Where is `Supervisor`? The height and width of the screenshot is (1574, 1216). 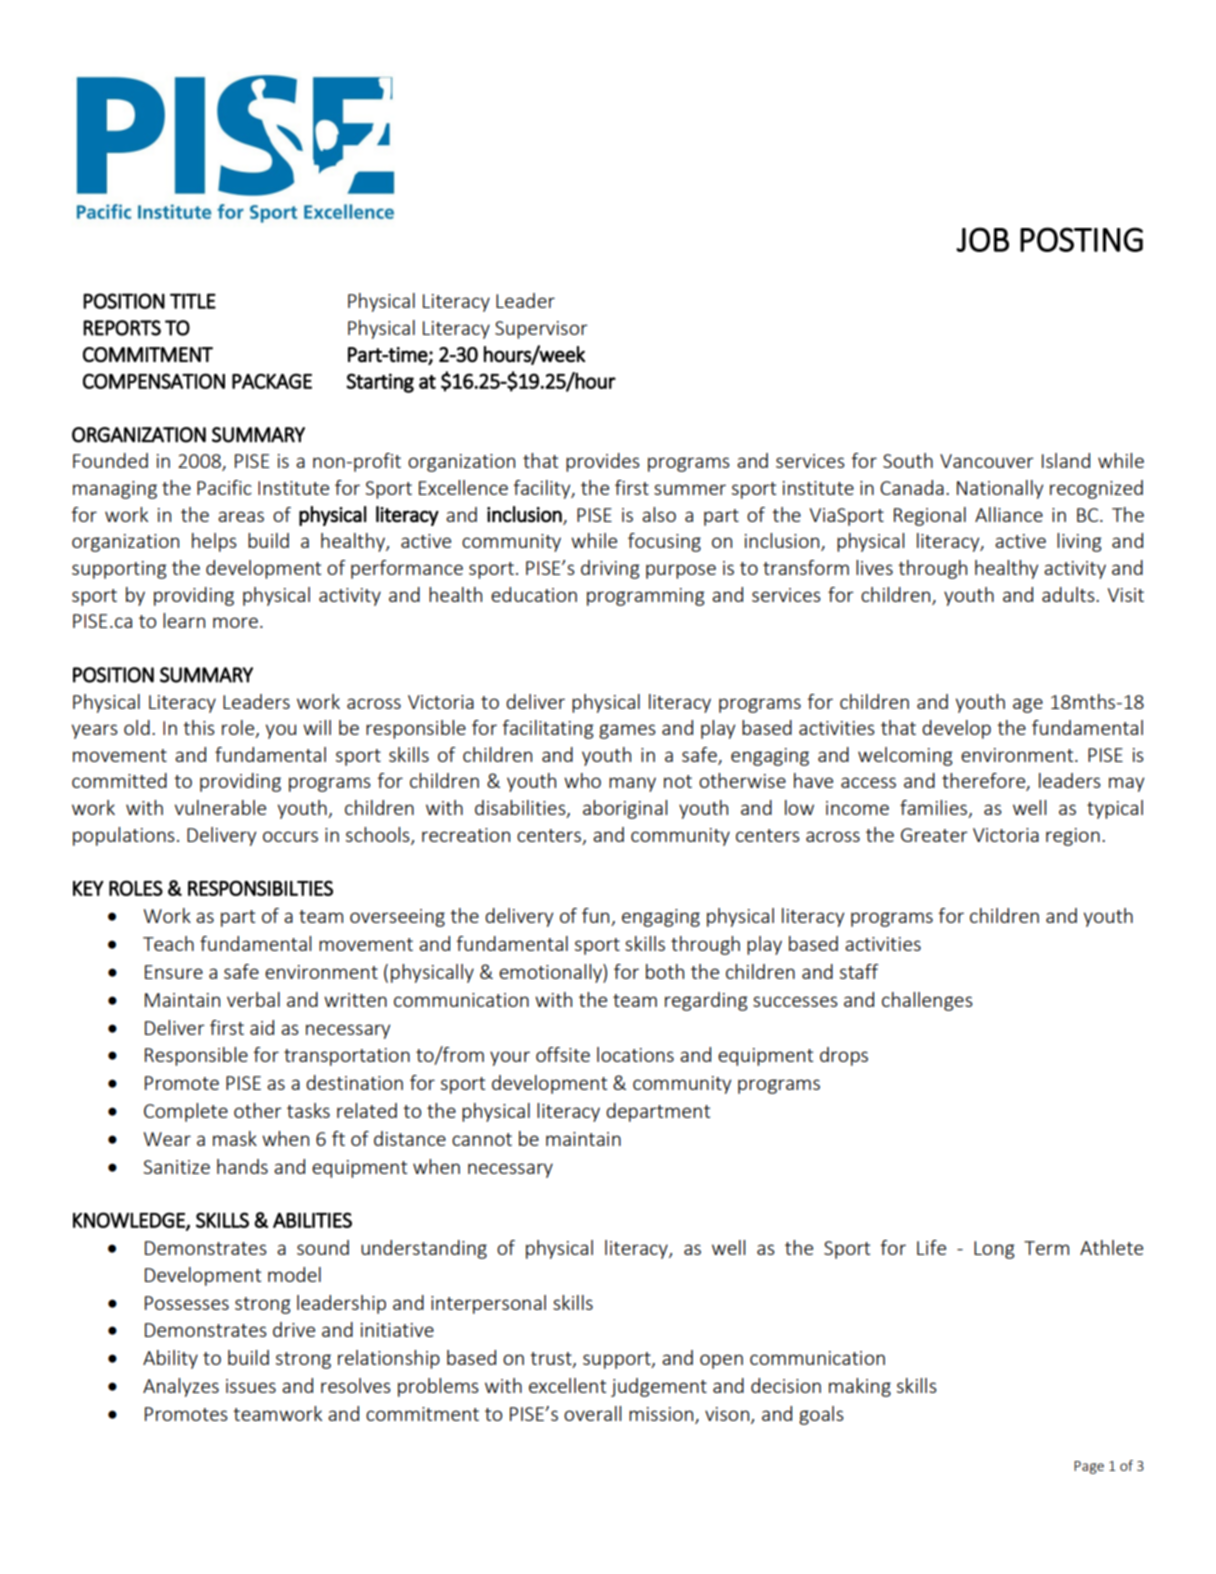
Supervisor is located at coordinates (541, 330).
